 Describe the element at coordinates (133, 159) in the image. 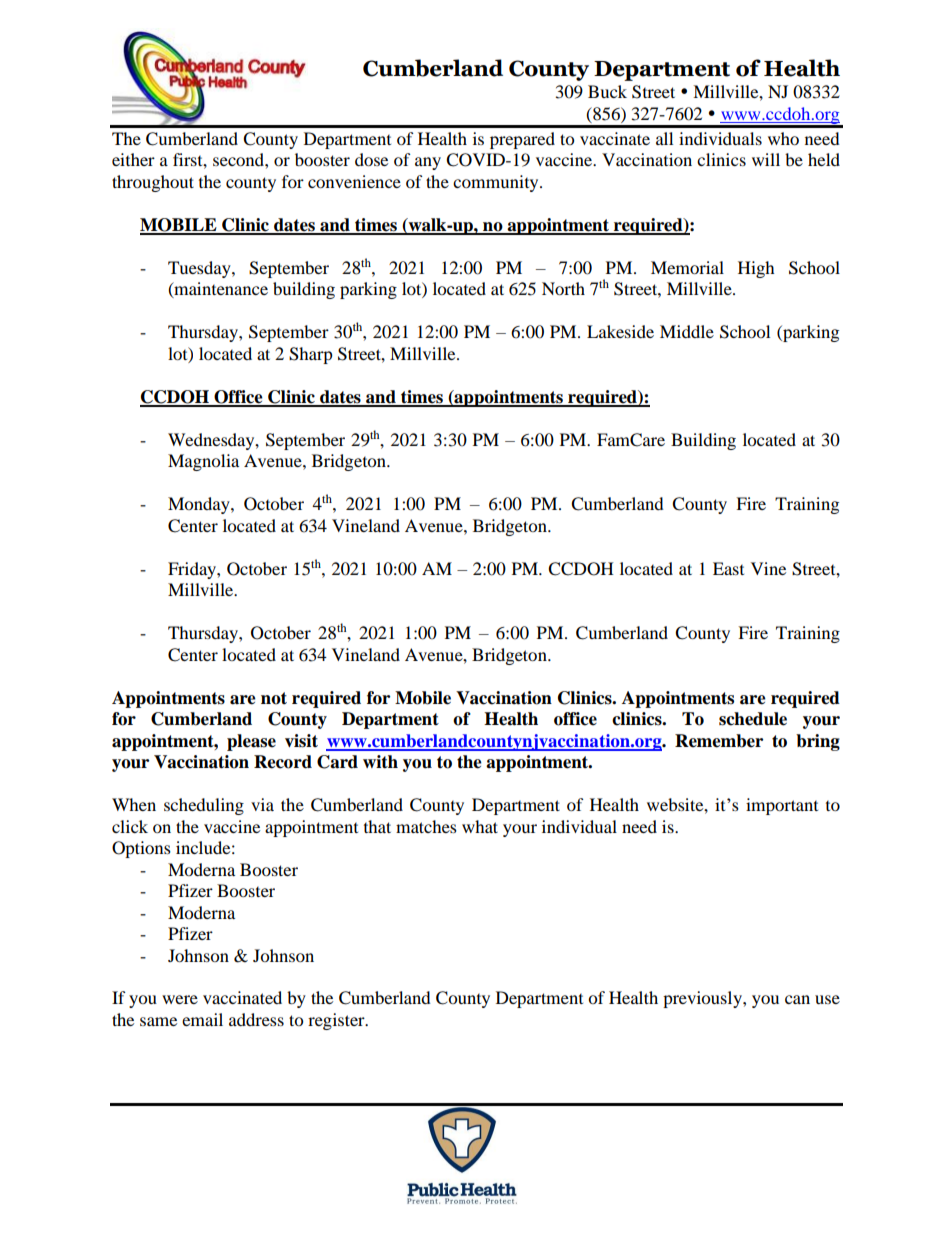

I see `either` at that location.
